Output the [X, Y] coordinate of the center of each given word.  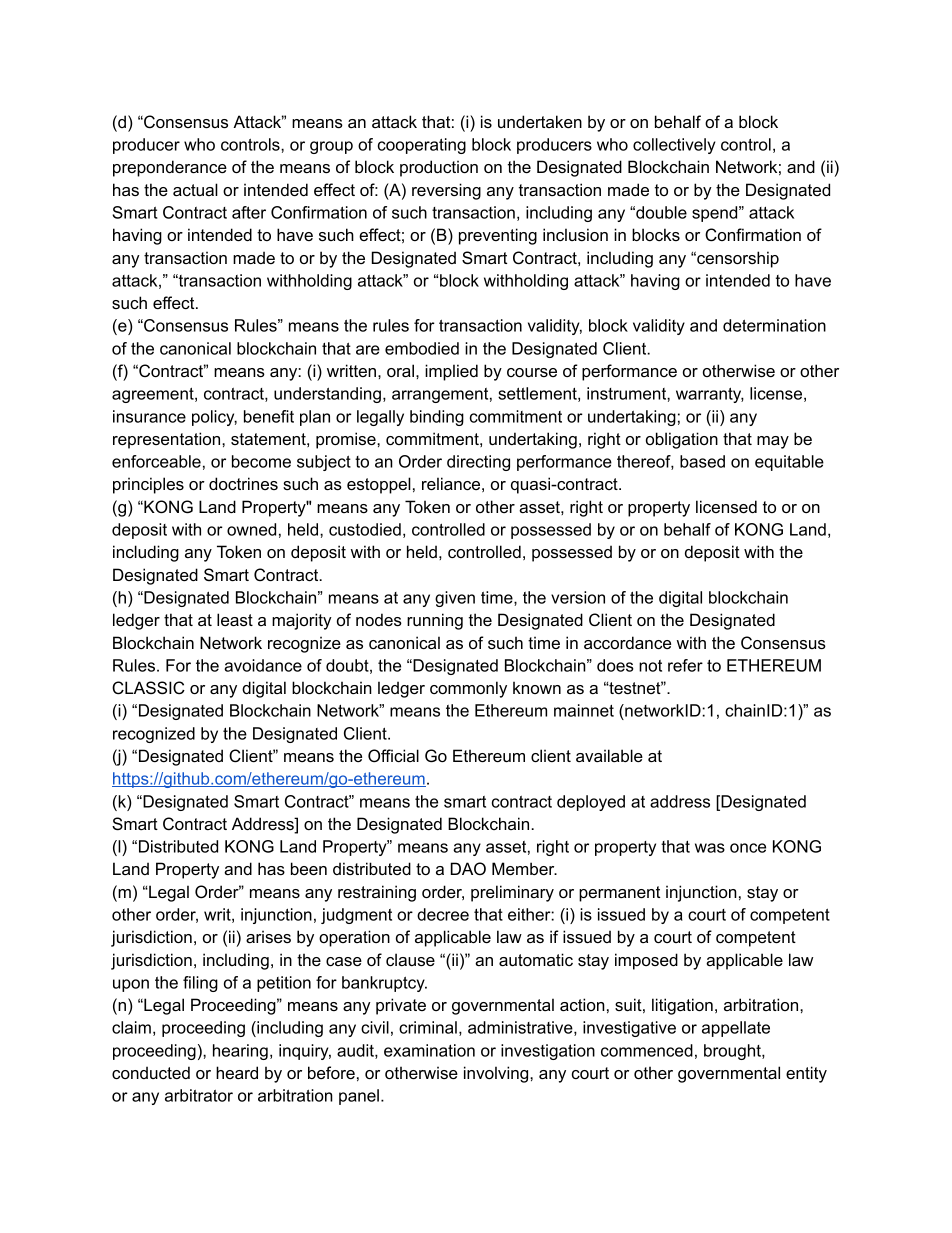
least [235, 619]
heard [237, 1072]
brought [733, 1052]
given [455, 599]
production [439, 168]
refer [685, 665]
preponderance [170, 168]
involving [497, 1074]
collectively [674, 146]
